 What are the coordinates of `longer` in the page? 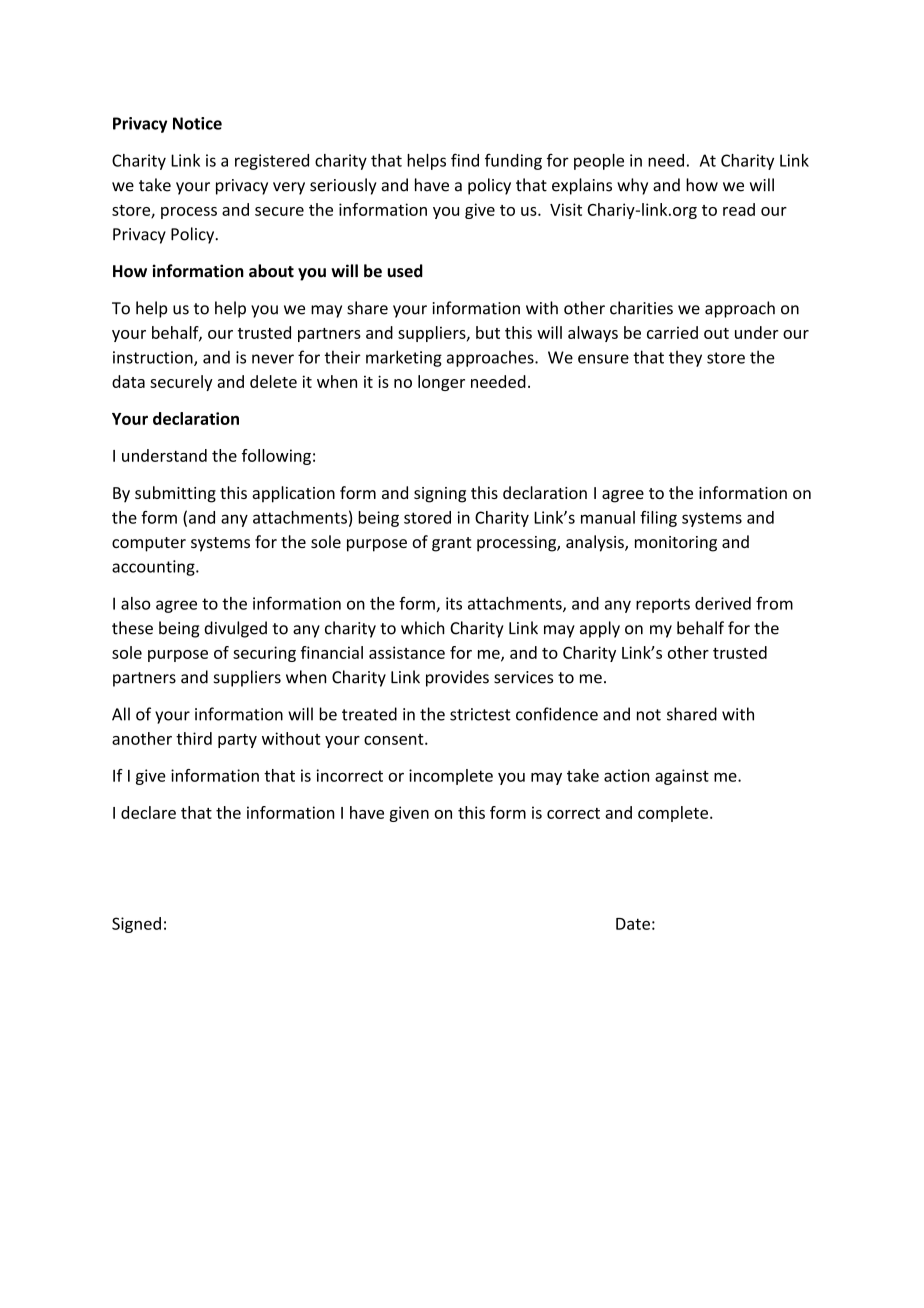 It's located at (441, 383).
